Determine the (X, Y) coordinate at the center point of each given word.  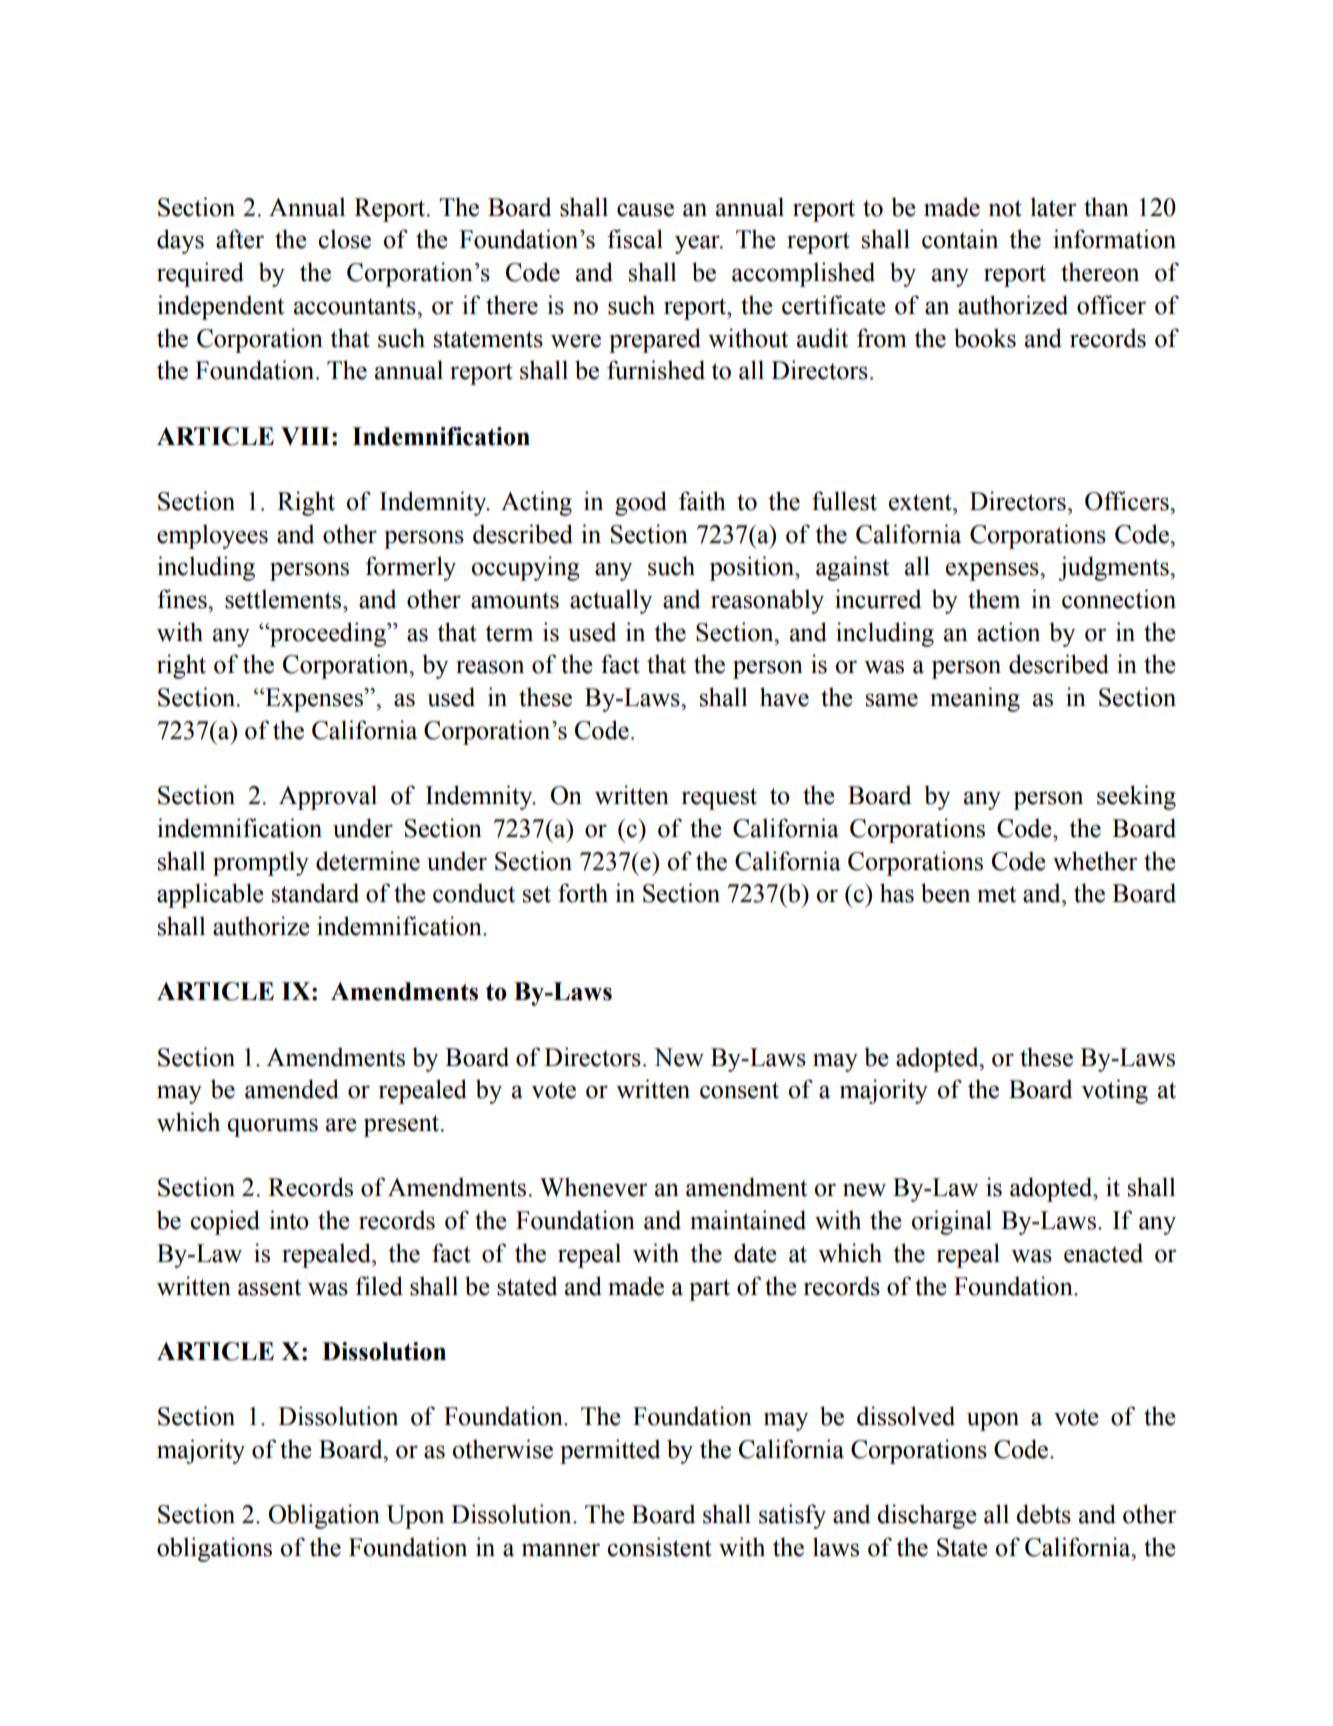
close (344, 239)
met (996, 894)
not (1005, 208)
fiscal (635, 239)
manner (561, 1550)
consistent (659, 1547)
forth (583, 893)
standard (315, 893)
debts (1043, 1514)
